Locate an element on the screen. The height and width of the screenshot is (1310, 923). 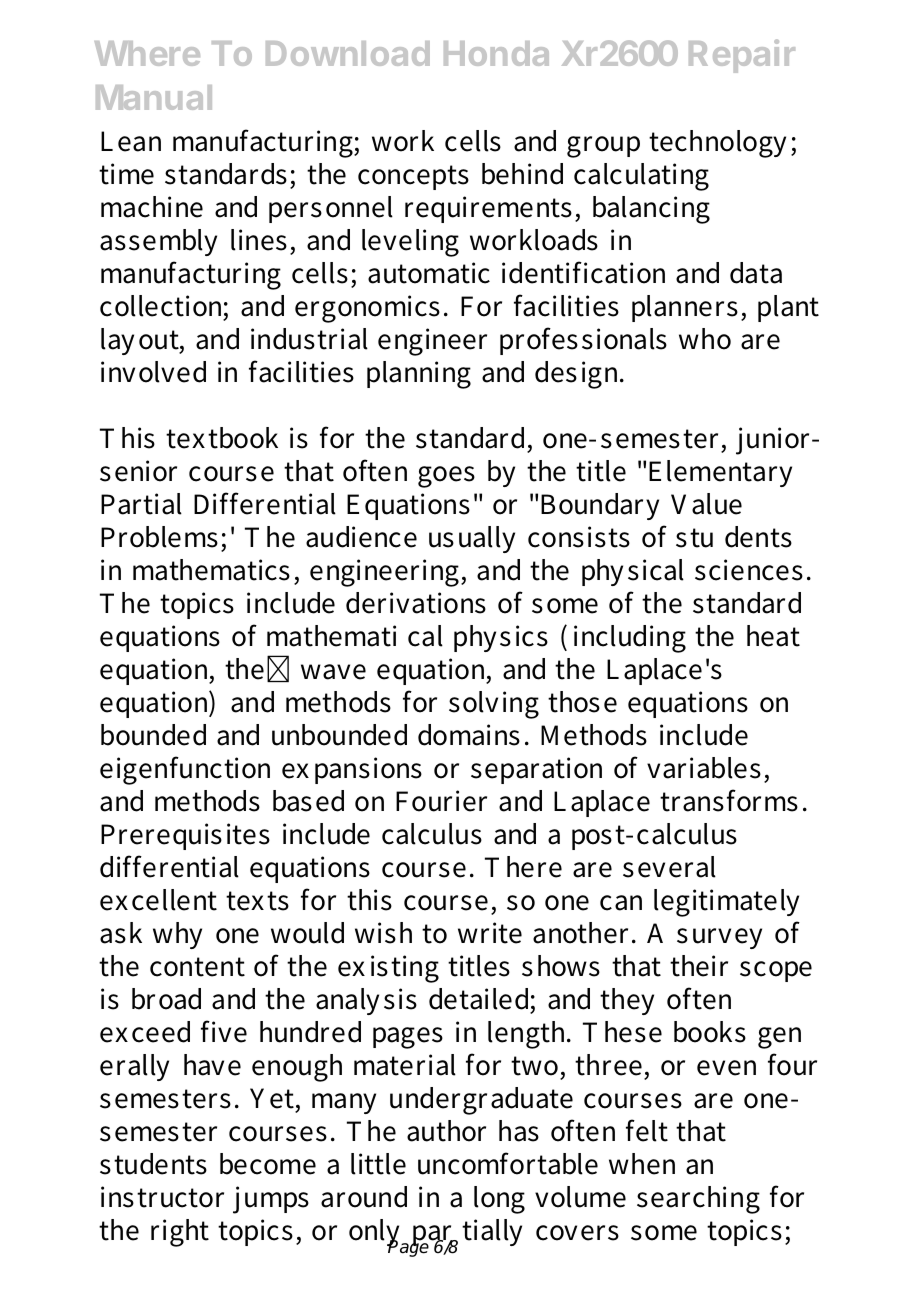
Repair is located at coordinates (742, 56).
